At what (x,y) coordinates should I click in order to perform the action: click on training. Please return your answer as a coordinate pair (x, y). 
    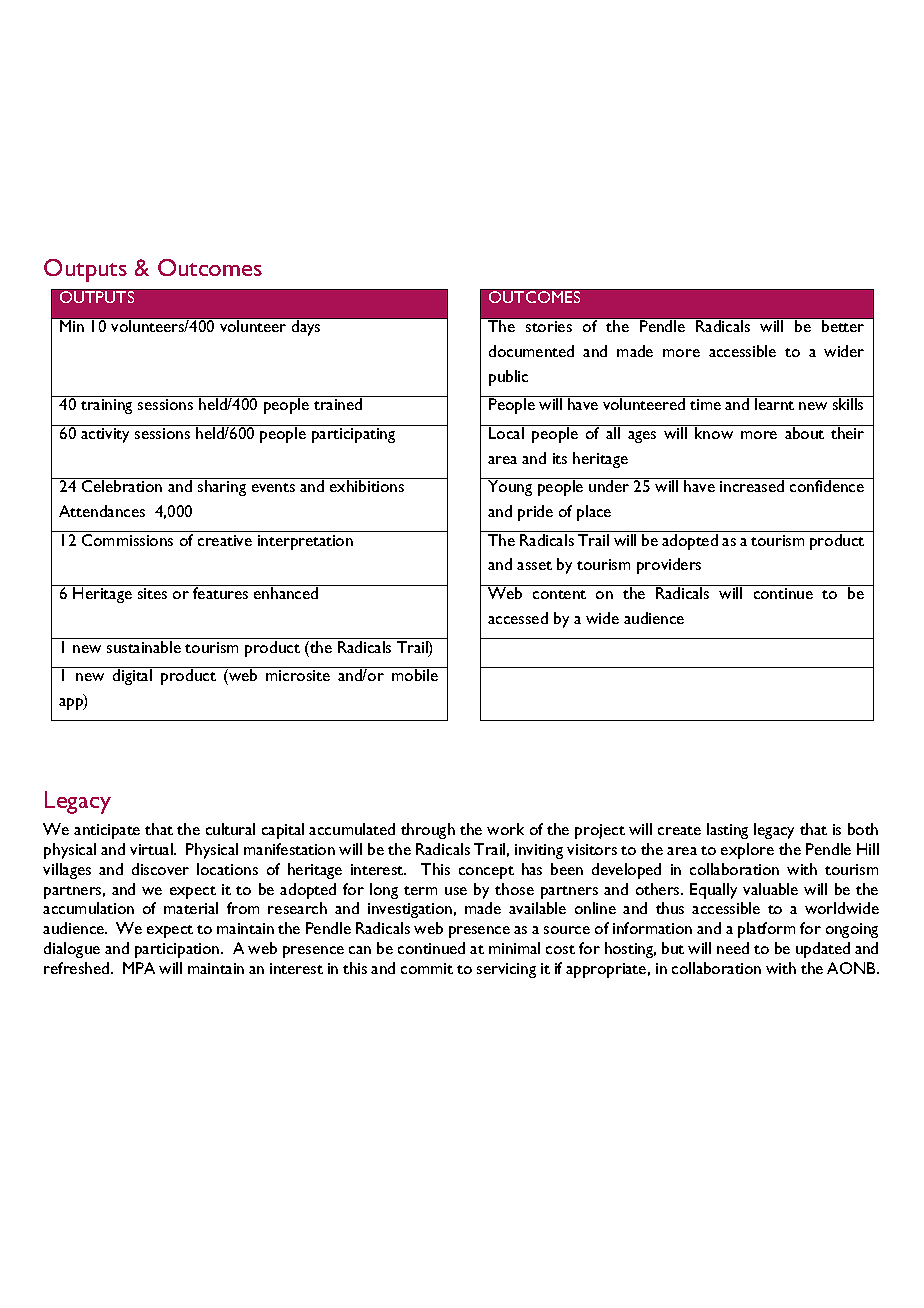
    Looking at the image, I should click on (106, 406).
